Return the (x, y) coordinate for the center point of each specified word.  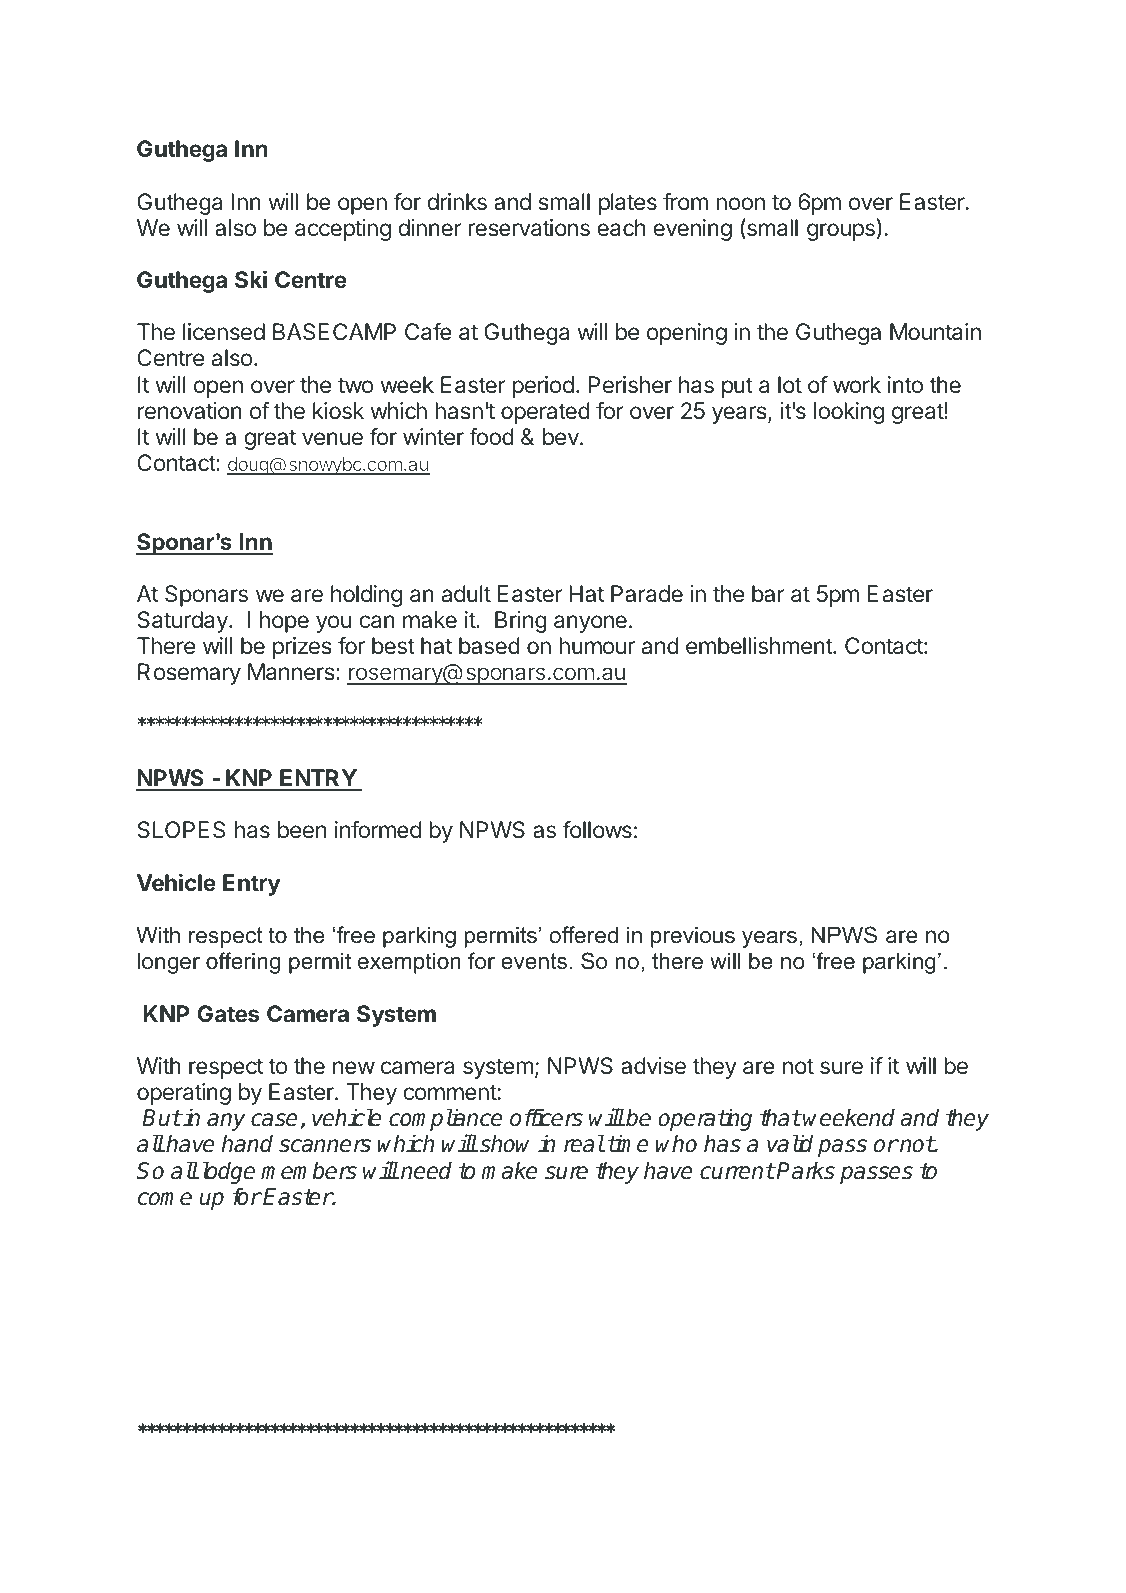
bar (768, 594)
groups (841, 232)
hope (284, 622)
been (302, 829)
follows (597, 829)
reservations (529, 228)
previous (693, 937)
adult (466, 594)
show (504, 1143)
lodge (229, 1172)
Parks (805, 1170)
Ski (251, 279)
